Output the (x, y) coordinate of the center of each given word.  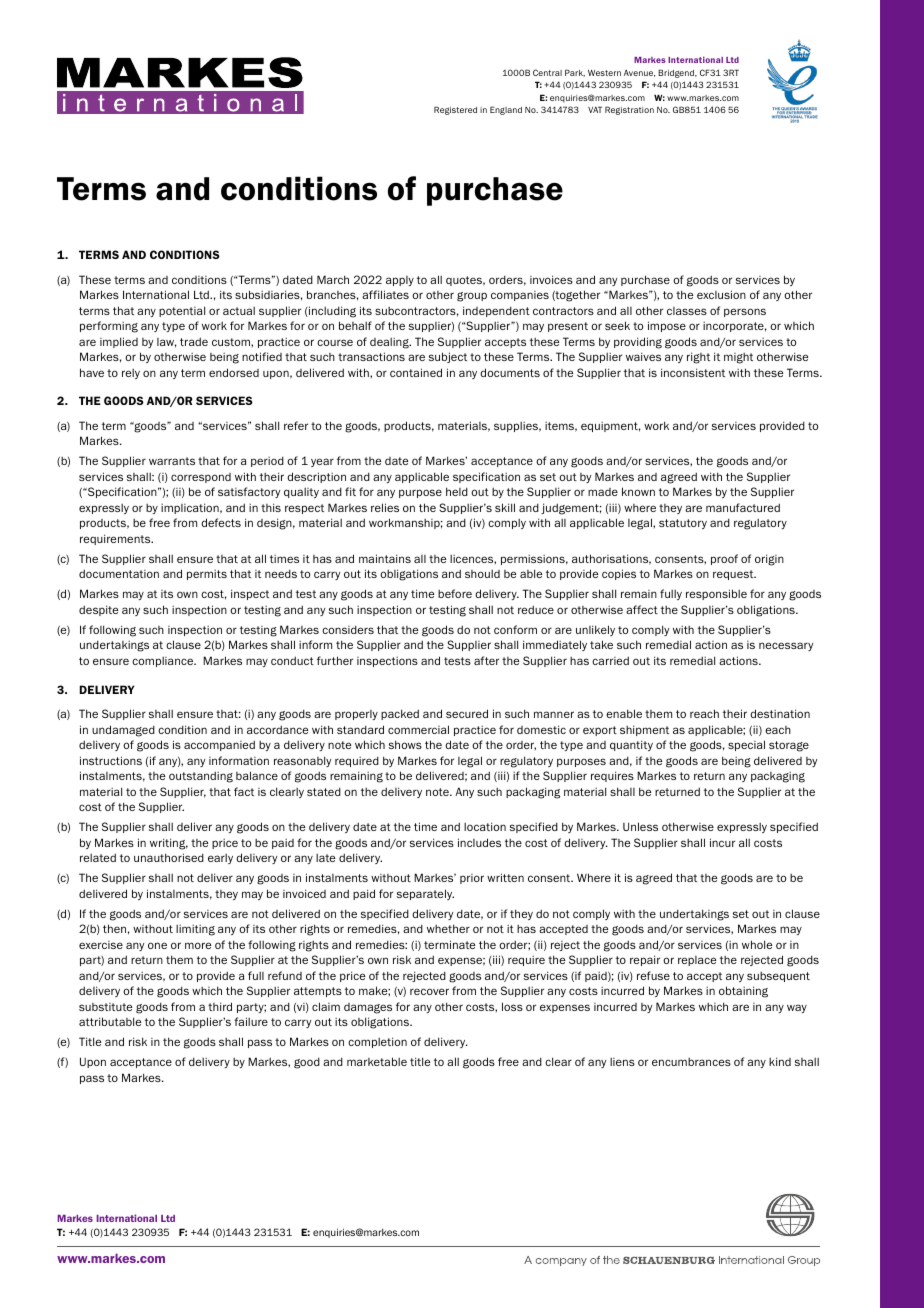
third (220, 1006)
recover (429, 991)
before (455, 593)
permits (207, 574)
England (506, 110)
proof (724, 559)
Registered (455, 110)
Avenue (639, 73)
